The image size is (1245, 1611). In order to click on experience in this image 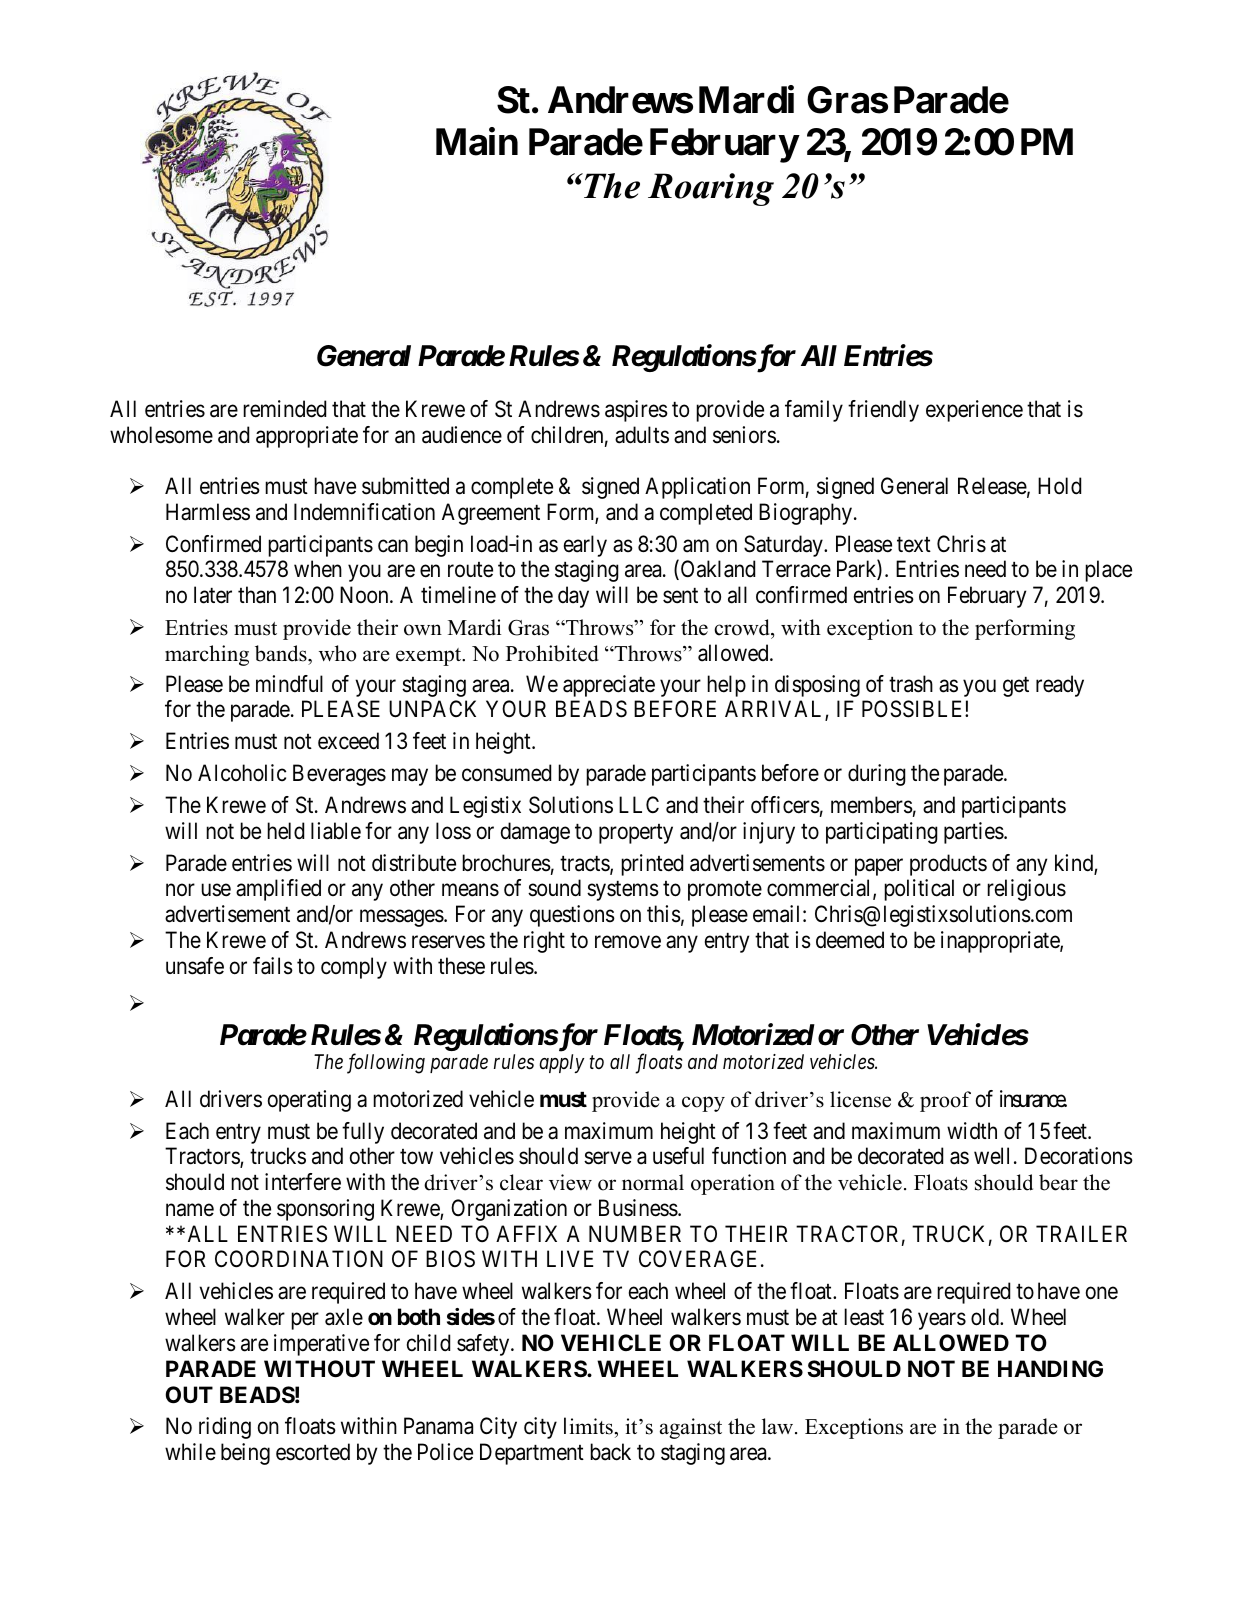, I will do `click(974, 411)`.
